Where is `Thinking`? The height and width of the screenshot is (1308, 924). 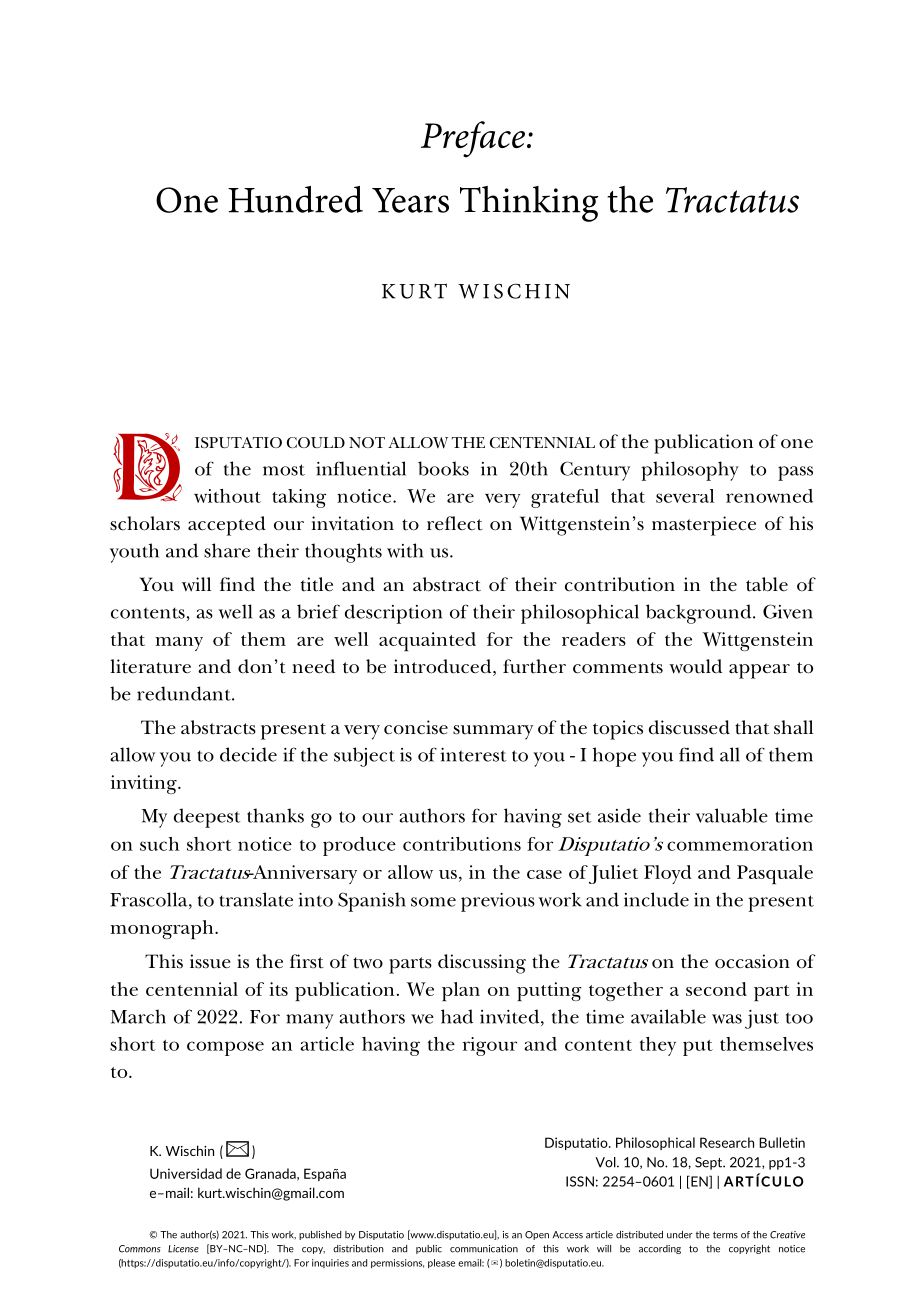
Thinking is located at coordinates (529, 204).
